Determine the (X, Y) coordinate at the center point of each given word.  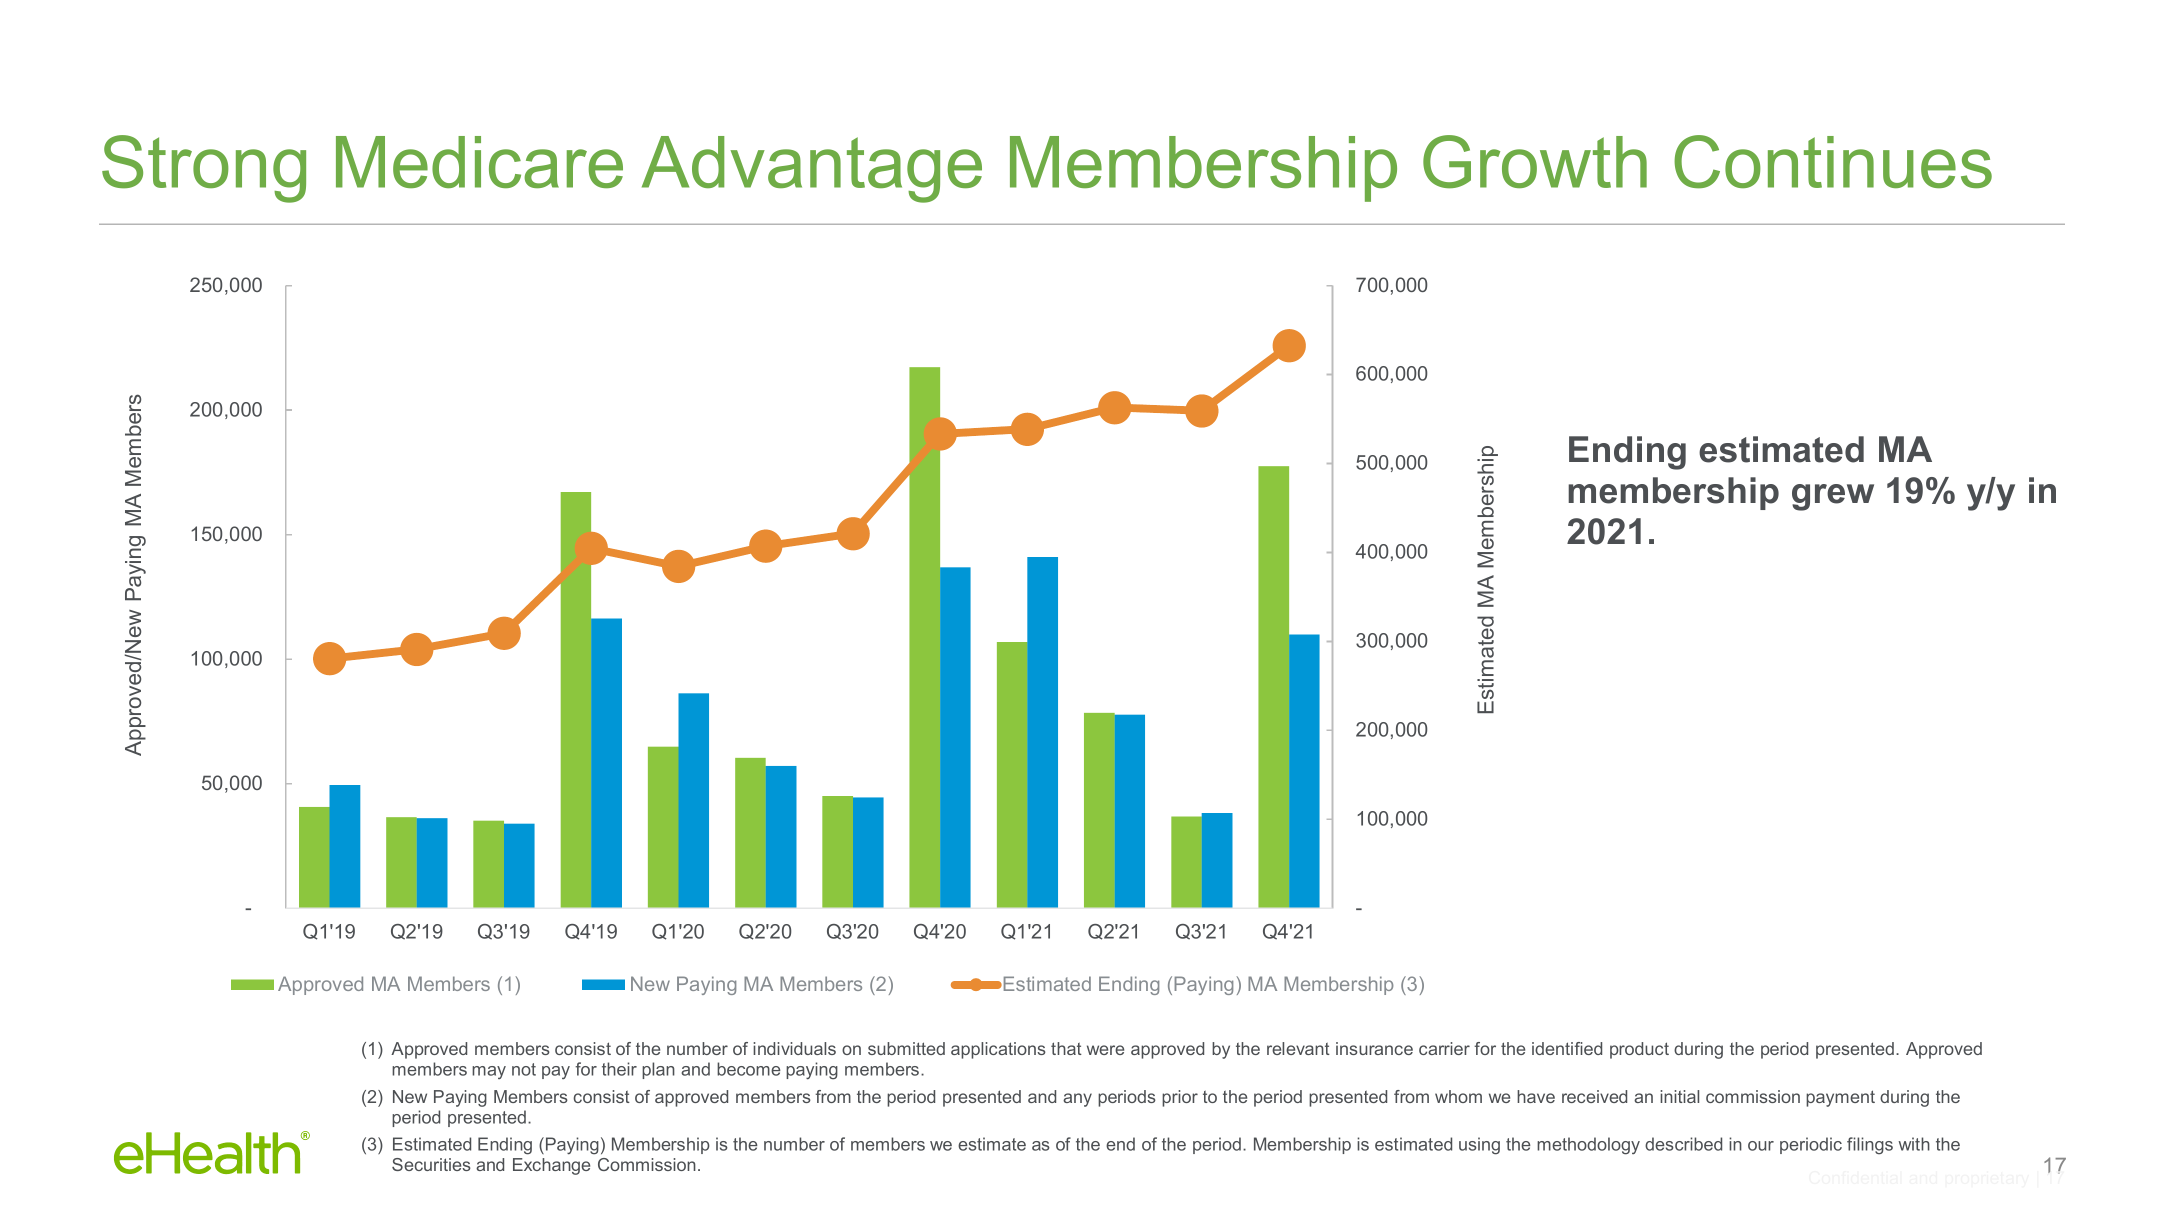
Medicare (479, 162)
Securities (431, 1164)
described (1683, 1144)
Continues (1833, 162)
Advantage (812, 169)
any (1077, 1100)
